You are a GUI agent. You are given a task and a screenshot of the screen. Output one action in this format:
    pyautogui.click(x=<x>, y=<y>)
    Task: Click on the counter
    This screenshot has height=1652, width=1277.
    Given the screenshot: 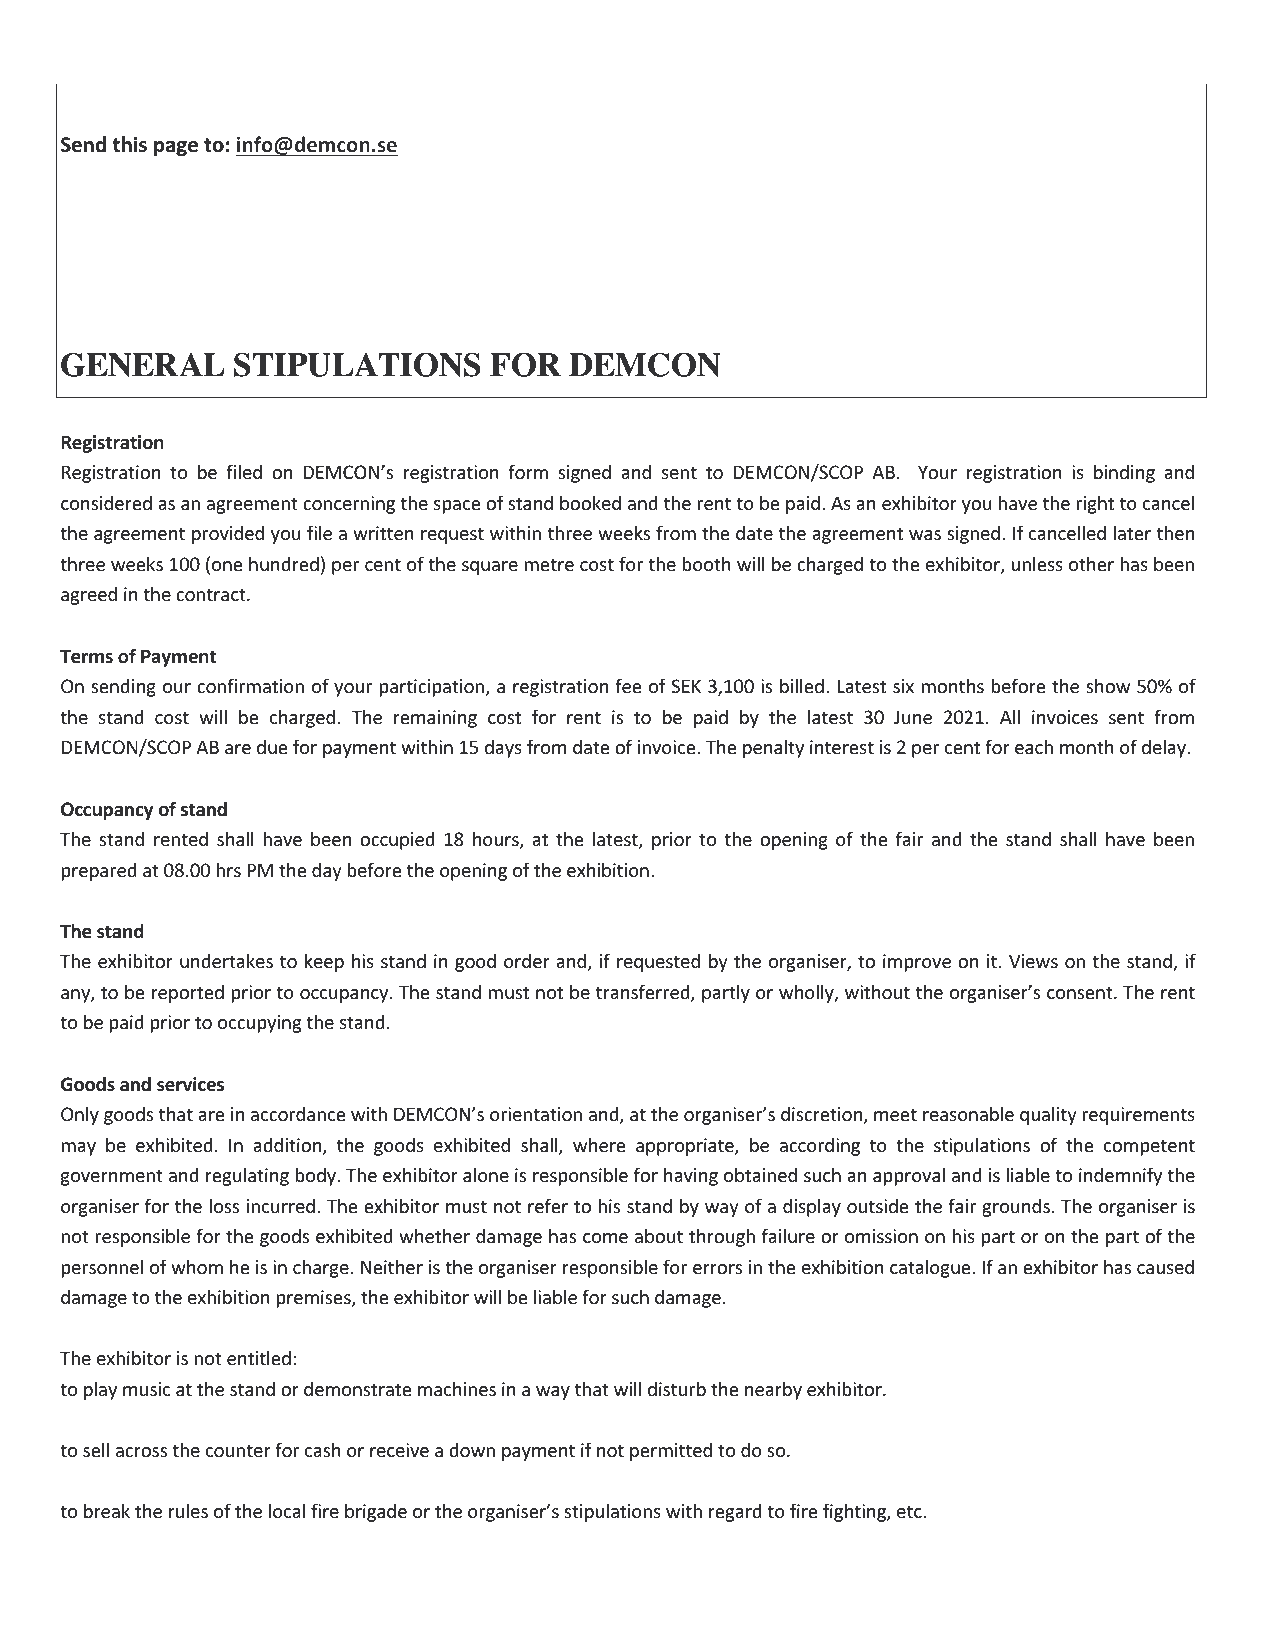 What is the action you would take?
    pyautogui.click(x=238, y=1450)
